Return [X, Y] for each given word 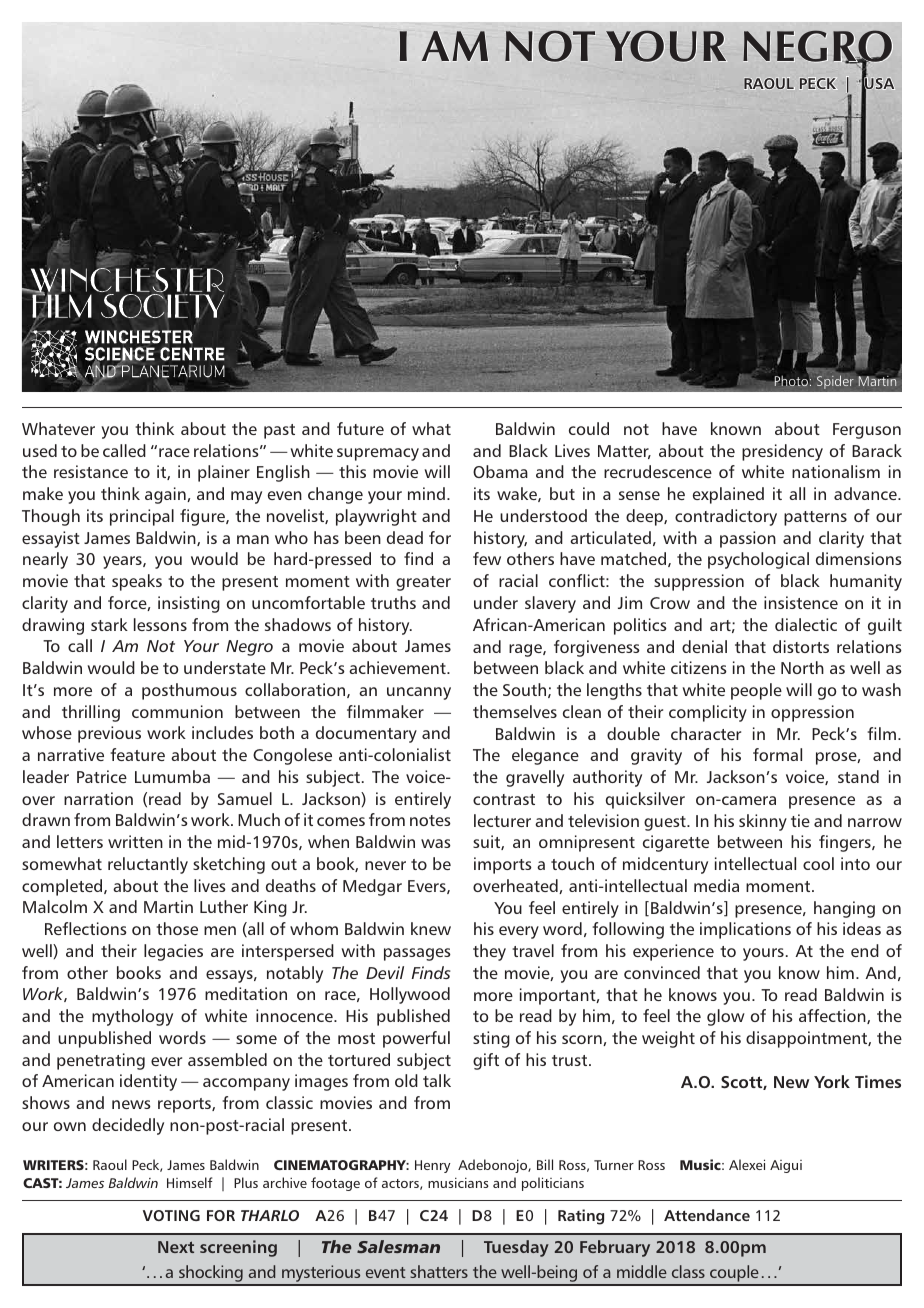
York [832, 1081]
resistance [91, 471]
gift [486, 1061]
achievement [398, 667]
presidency [782, 452]
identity [148, 1082]
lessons [160, 624]
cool [818, 863]
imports [503, 865]
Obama [500, 471]
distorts [801, 646]
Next [176, 1247]
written [135, 841]
